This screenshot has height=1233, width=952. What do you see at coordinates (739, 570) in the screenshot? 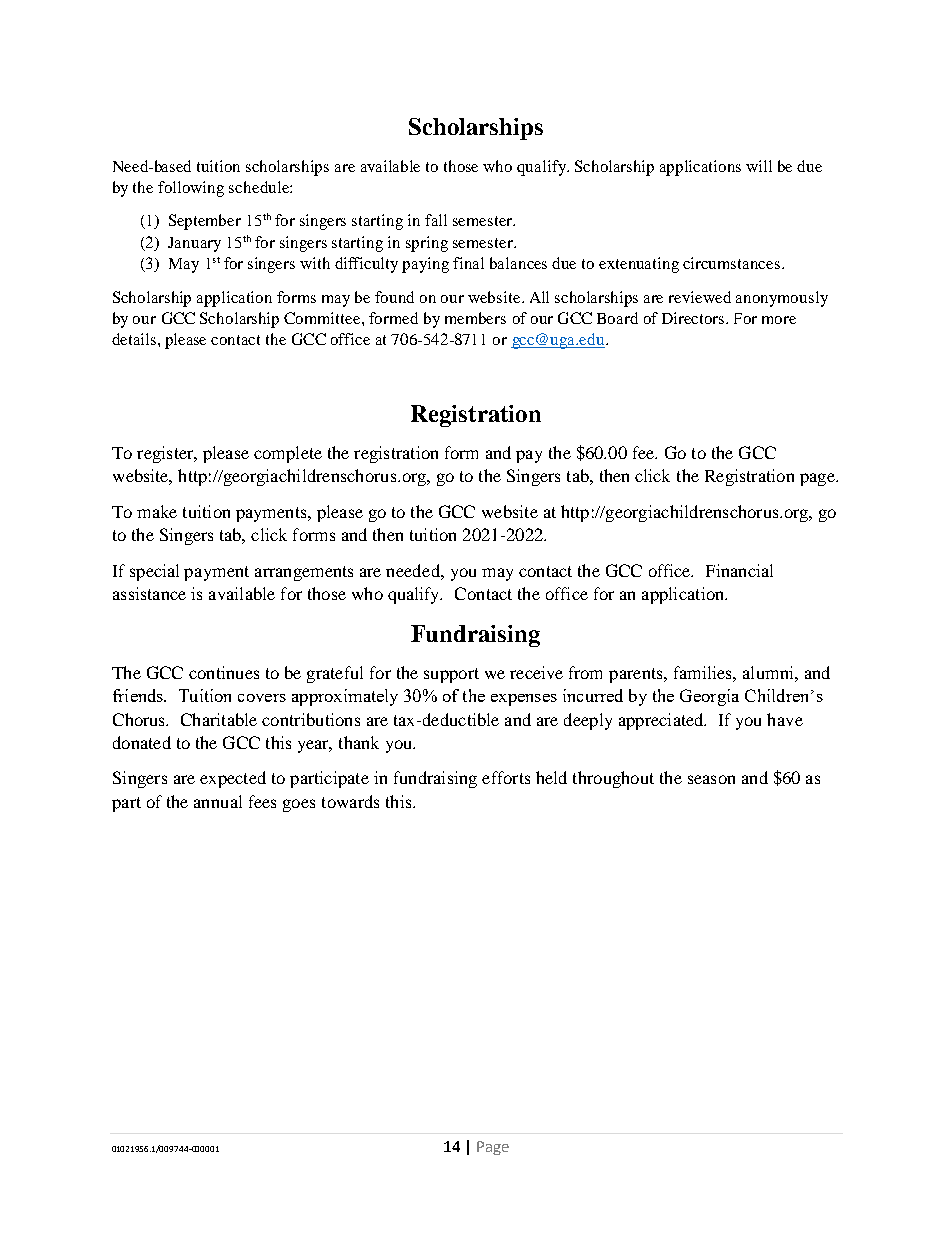
I see `Financial` at bounding box center [739, 570].
